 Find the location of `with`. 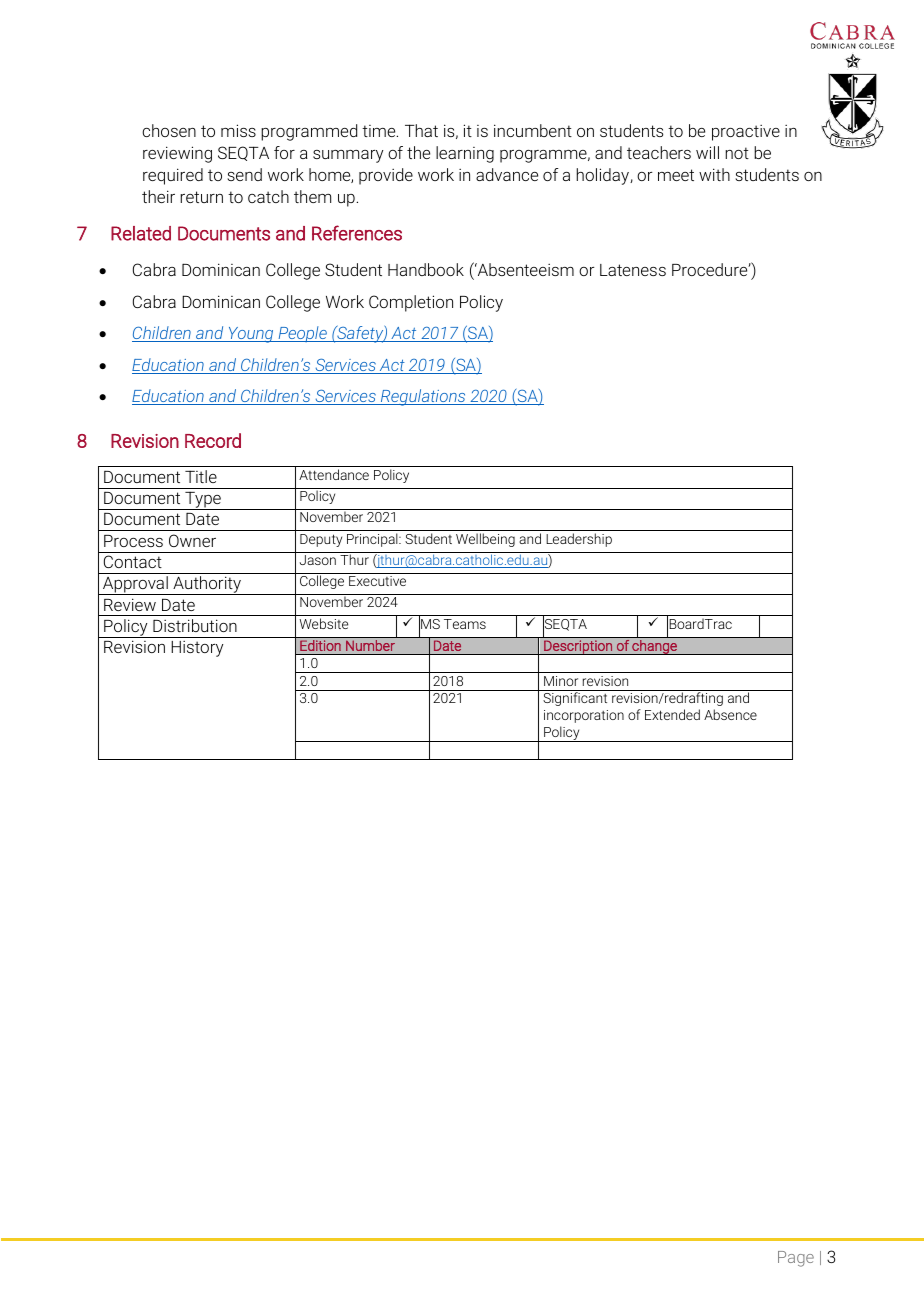

with is located at coordinates (714, 174).
